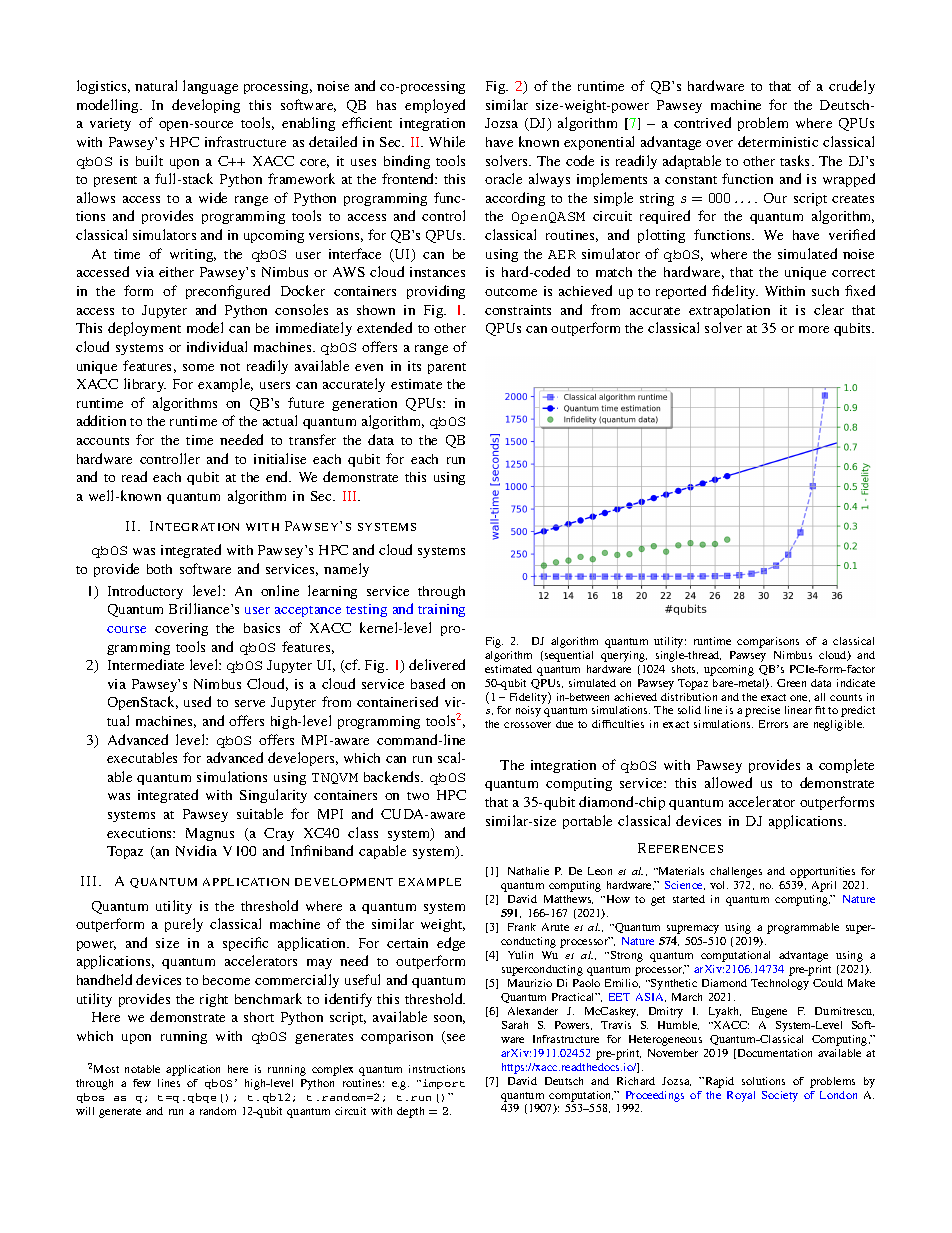  I want to click on challenges, so click(736, 872).
